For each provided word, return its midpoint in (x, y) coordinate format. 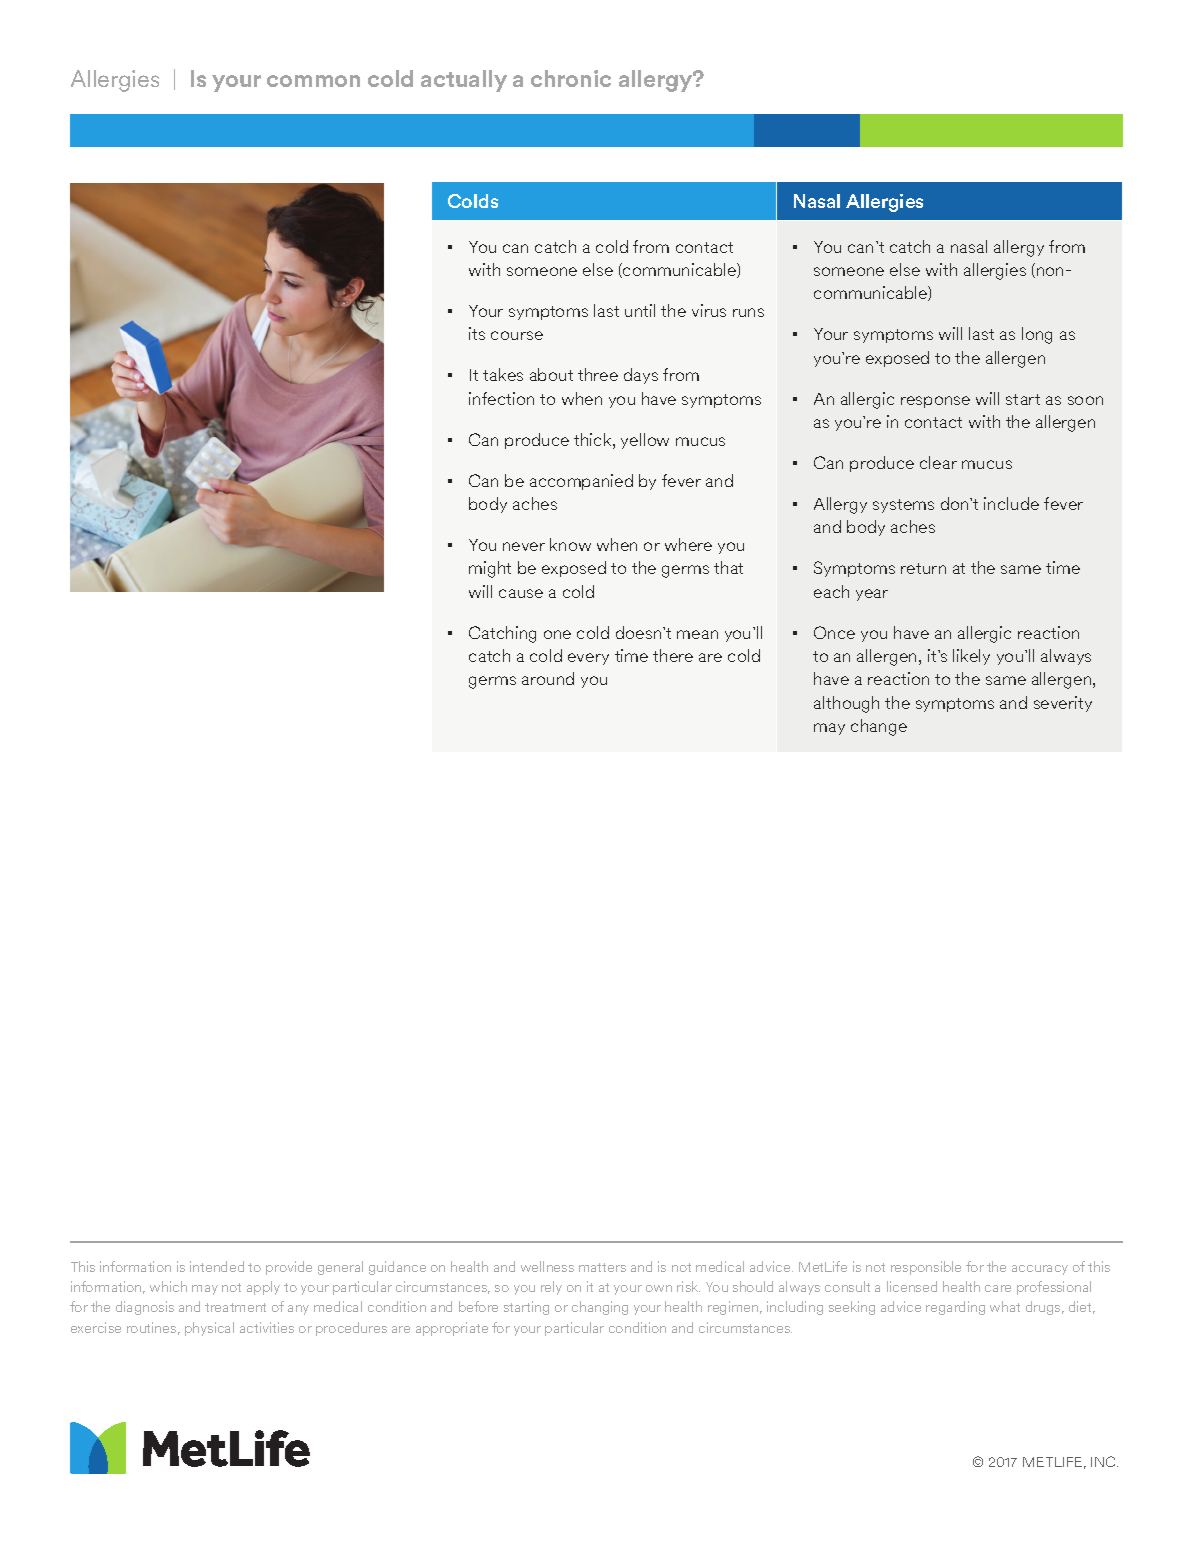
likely (971, 657)
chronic (571, 78)
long (1037, 335)
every (588, 659)
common (313, 81)
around (548, 678)
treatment (235, 1307)
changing (600, 1308)
